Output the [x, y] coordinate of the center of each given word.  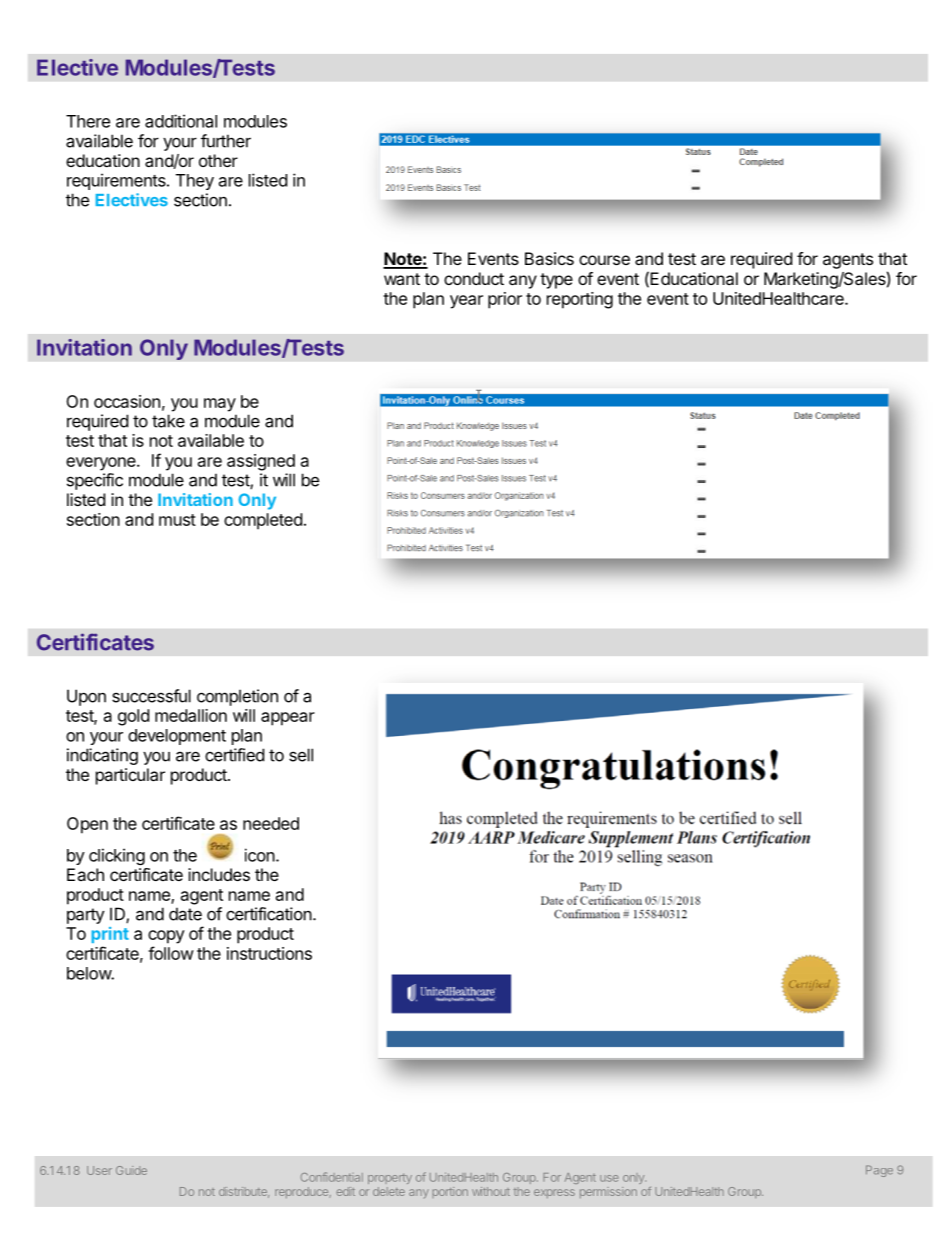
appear [288, 719]
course [604, 260]
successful [151, 696]
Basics [549, 258]
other [218, 160]
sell [301, 755]
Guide [131, 1170]
